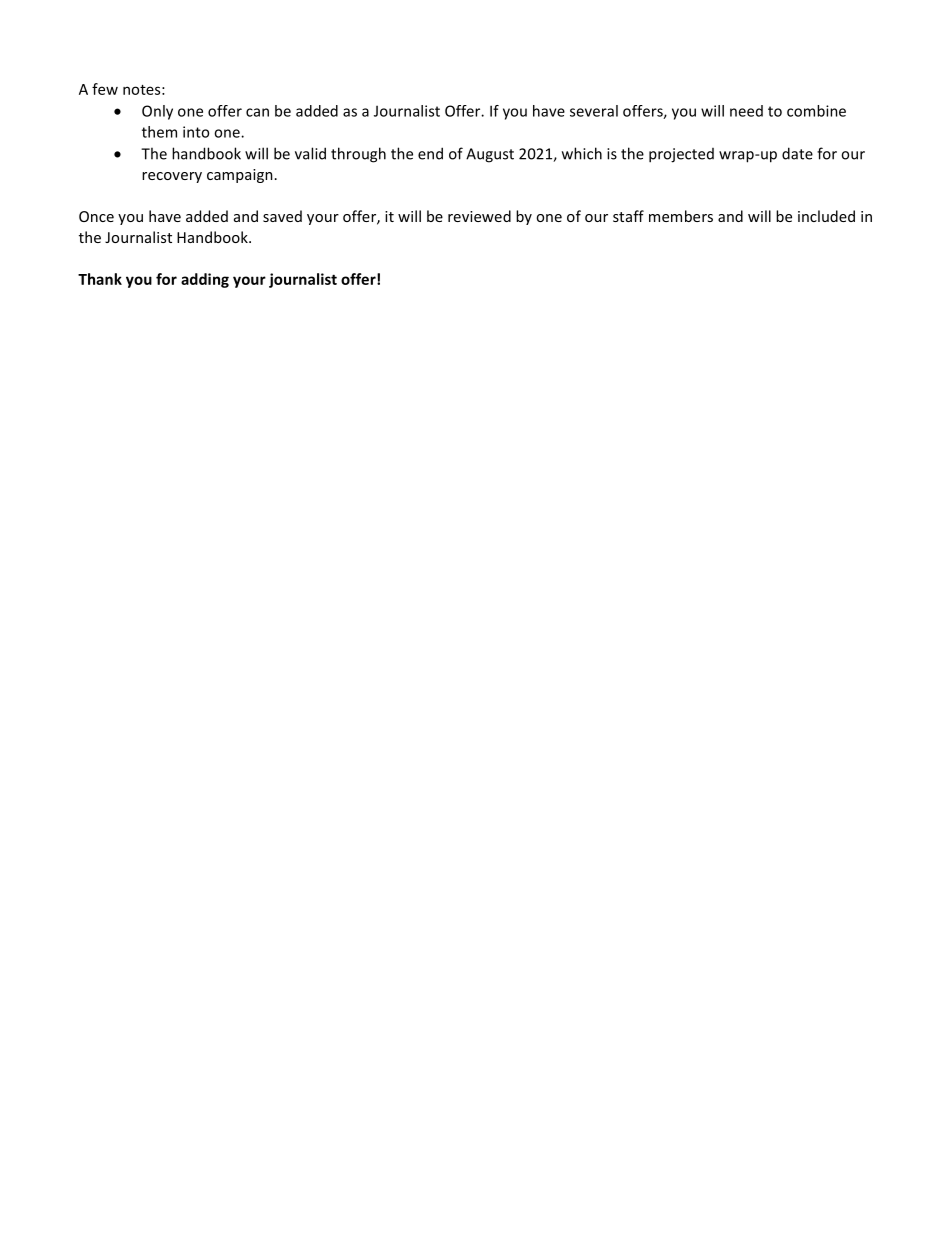 This screenshot has width=952, height=1233. Describe the element at coordinates (100, 279) in the screenshot. I see `Thank` at that location.
